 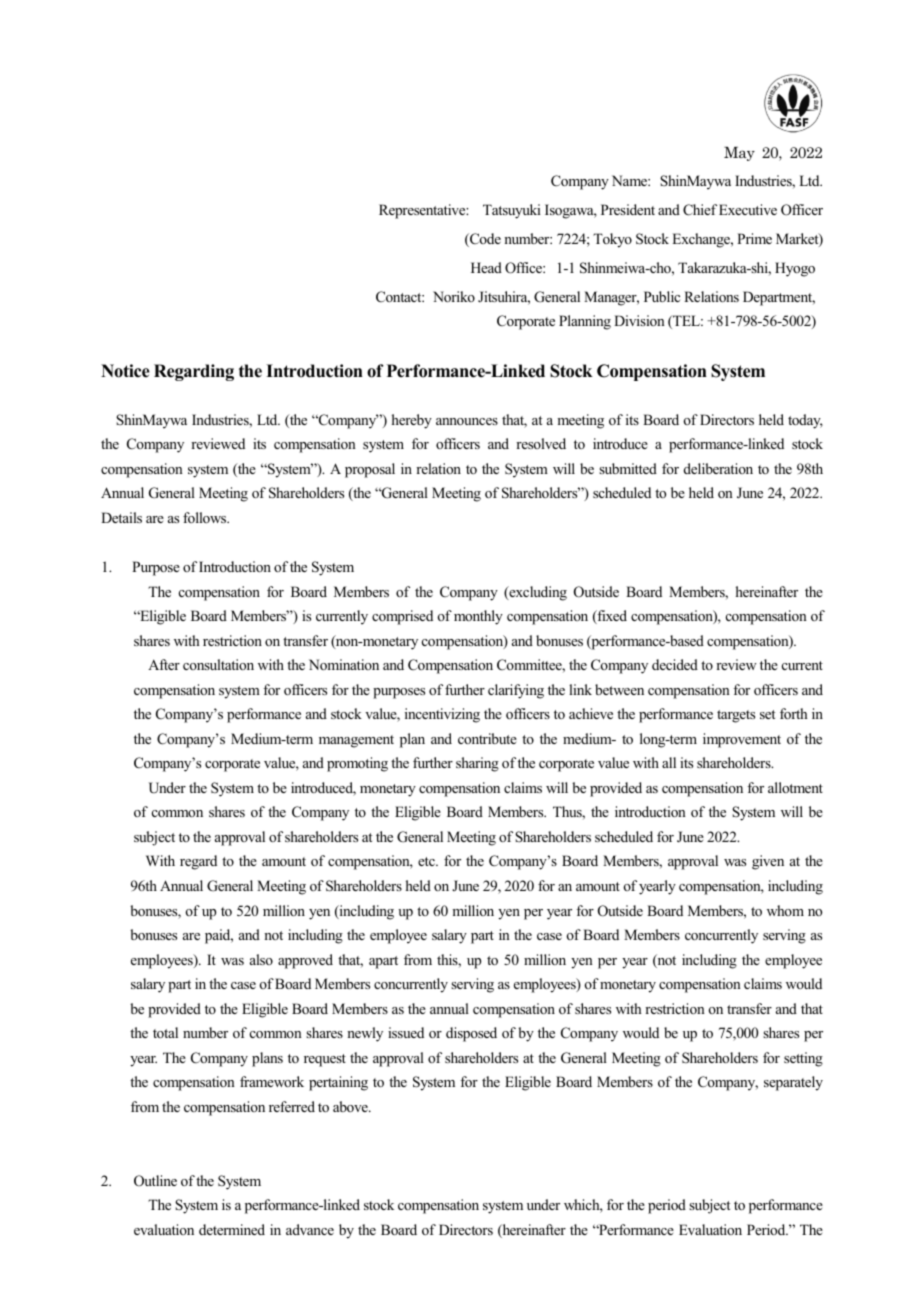 I want to click on also, so click(x=261, y=959).
